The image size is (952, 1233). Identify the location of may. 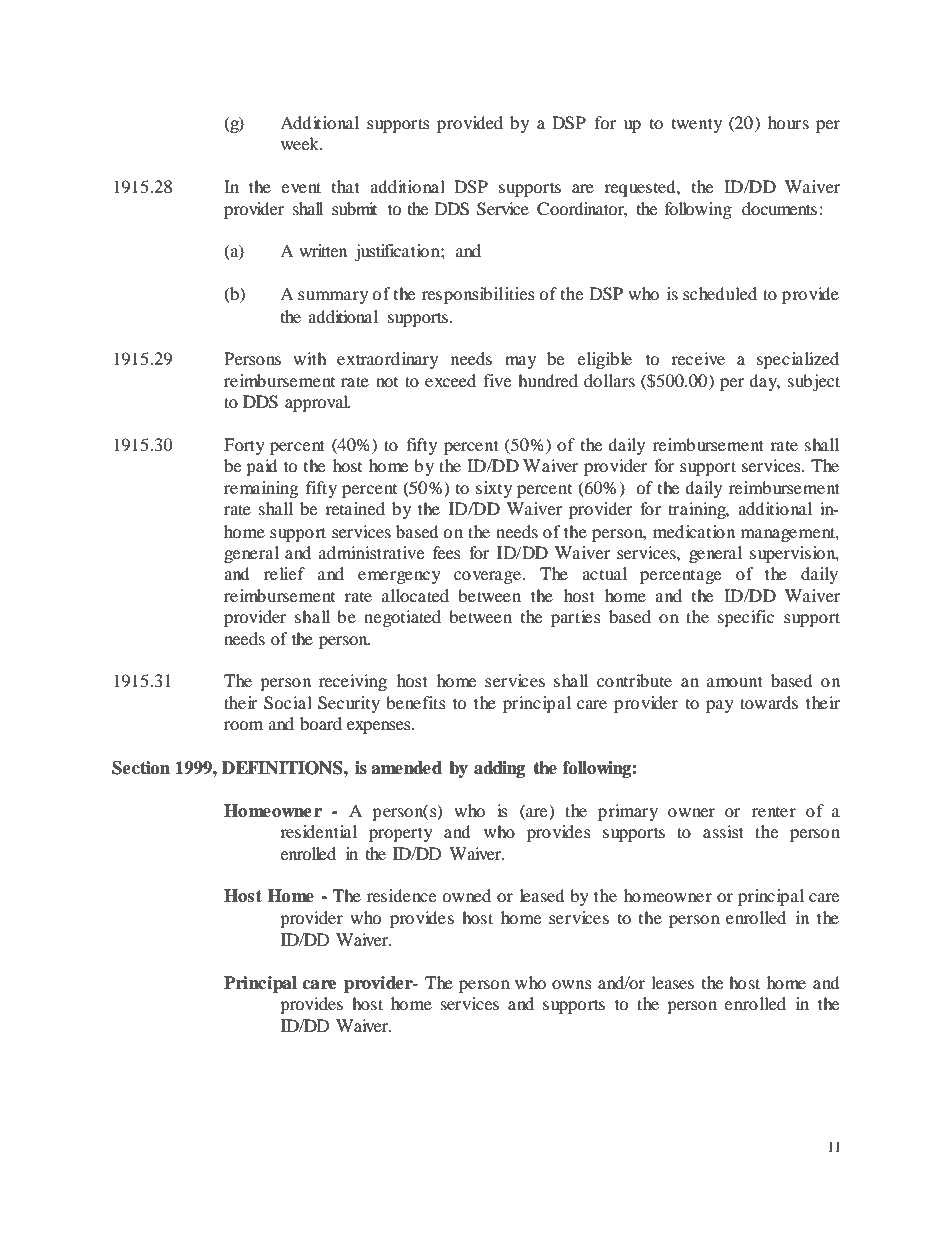
(520, 362).
